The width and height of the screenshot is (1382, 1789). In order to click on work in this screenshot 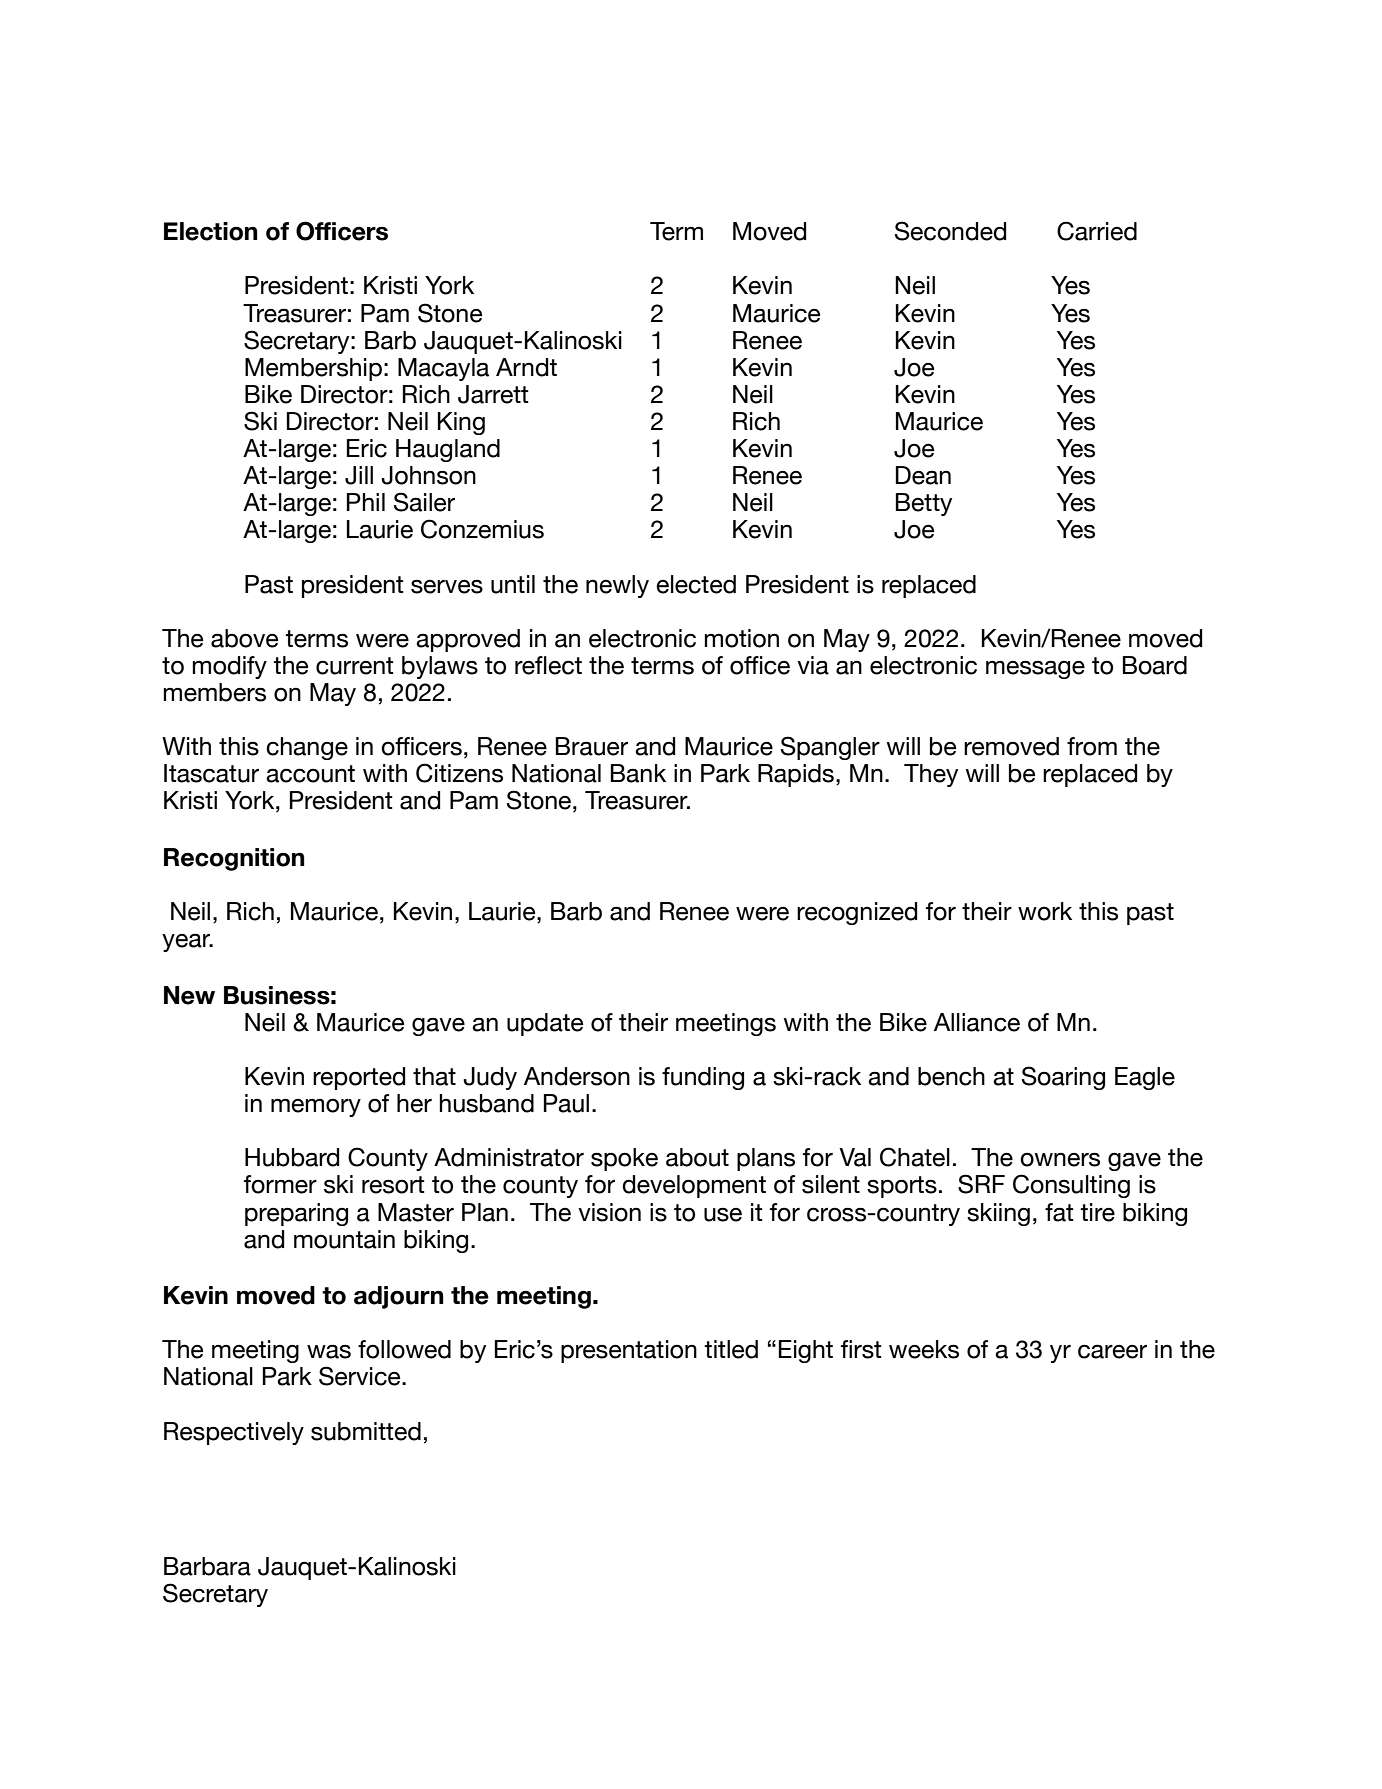, I will do `click(1045, 911)`.
